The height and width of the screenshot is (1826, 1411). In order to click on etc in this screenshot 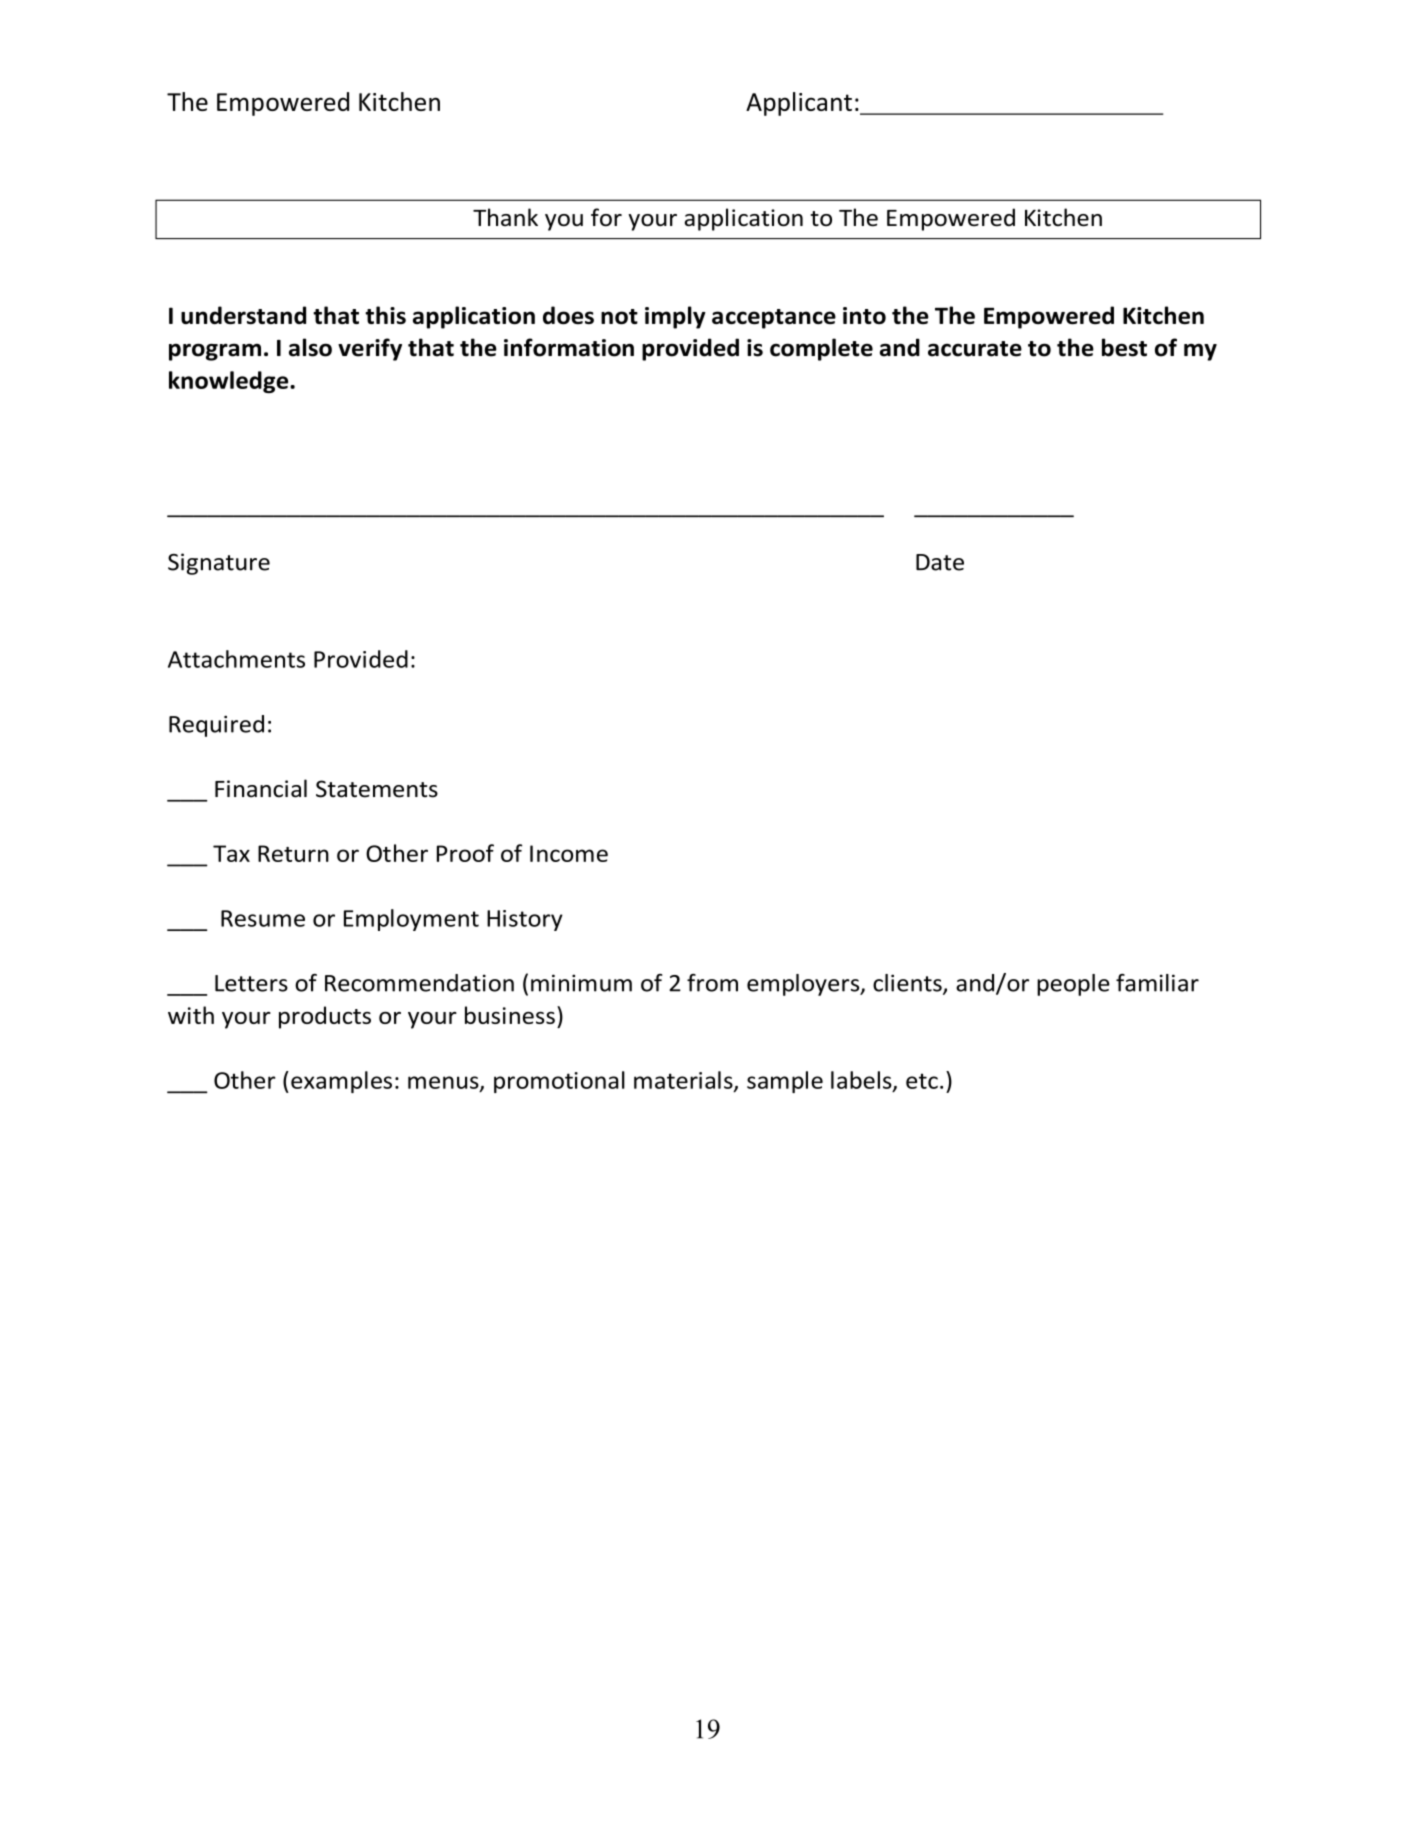, I will do `click(922, 1081)`.
